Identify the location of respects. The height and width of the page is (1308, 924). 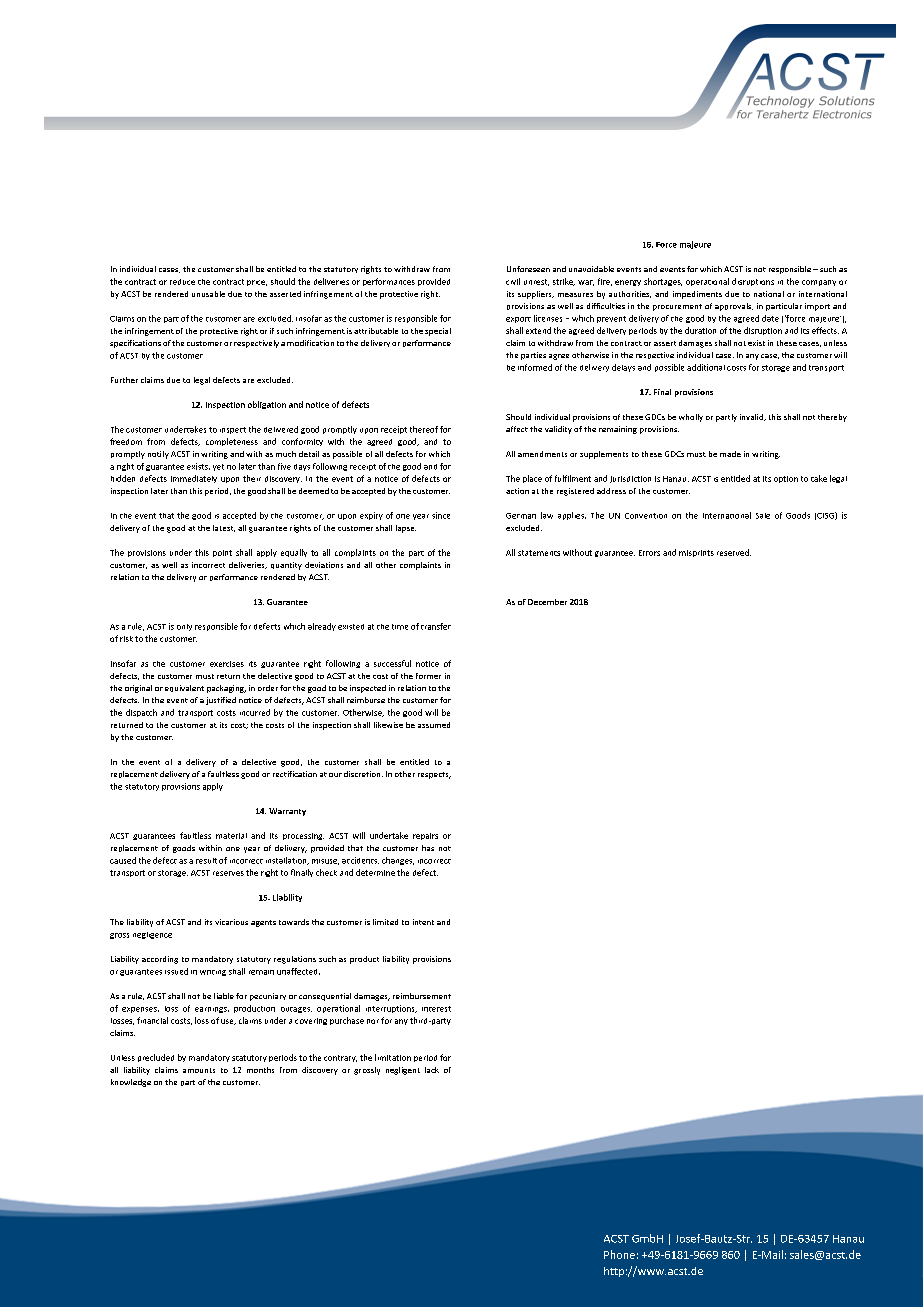
(434, 775).
